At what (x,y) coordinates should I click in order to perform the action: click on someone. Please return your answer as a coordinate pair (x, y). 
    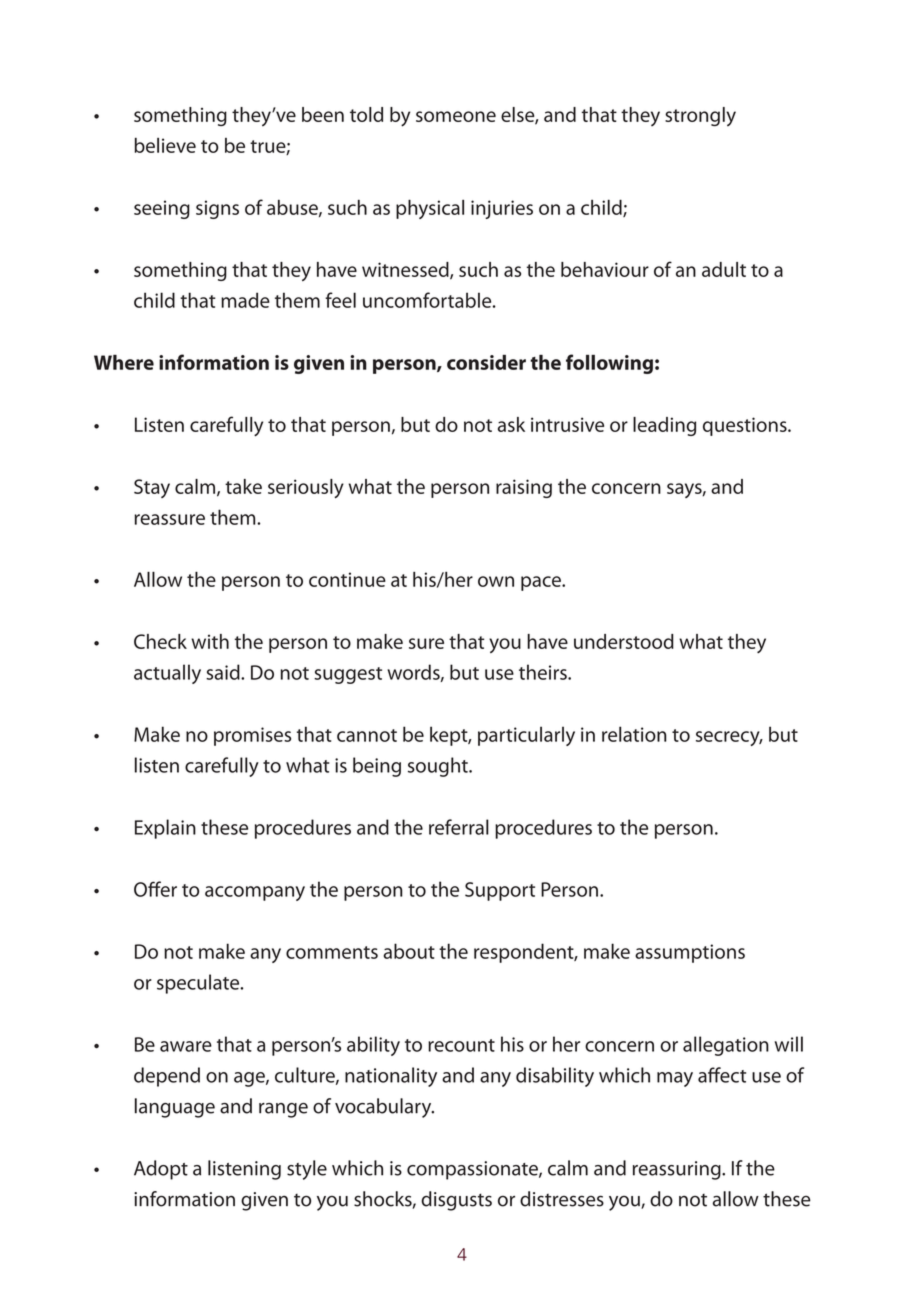
    Looking at the image, I should click on (456, 116).
